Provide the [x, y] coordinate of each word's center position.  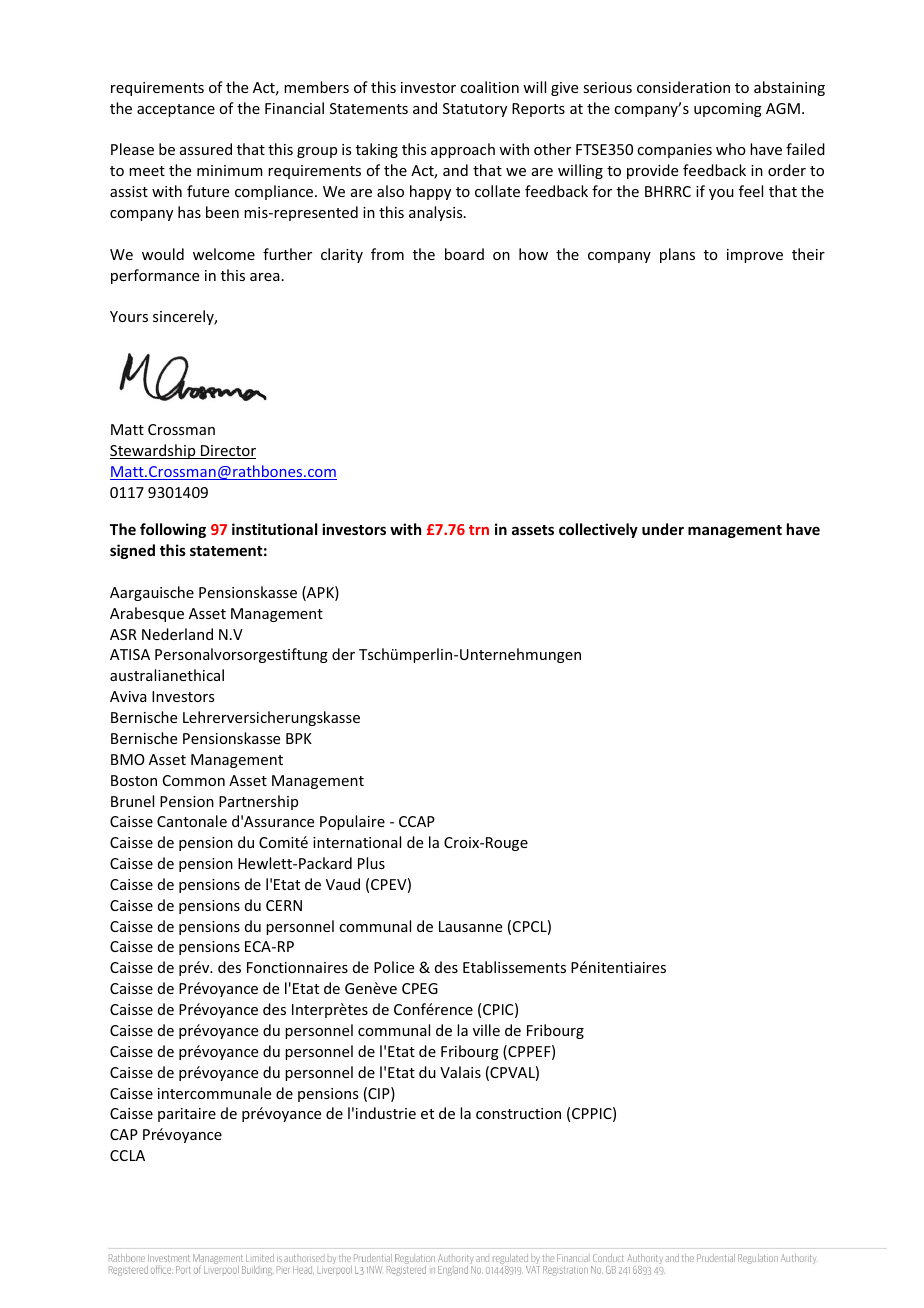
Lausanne [470, 926]
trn [479, 530]
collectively [598, 530]
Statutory [475, 110]
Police [394, 967]
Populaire [352, 822]
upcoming [728, 110]
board [464, 254]
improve [755, 256]
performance [155, 276]
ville [486, 1030]
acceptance [176, 110]
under [663, 529]
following [173, 530]
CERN [284, 905]
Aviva [128, 696]
